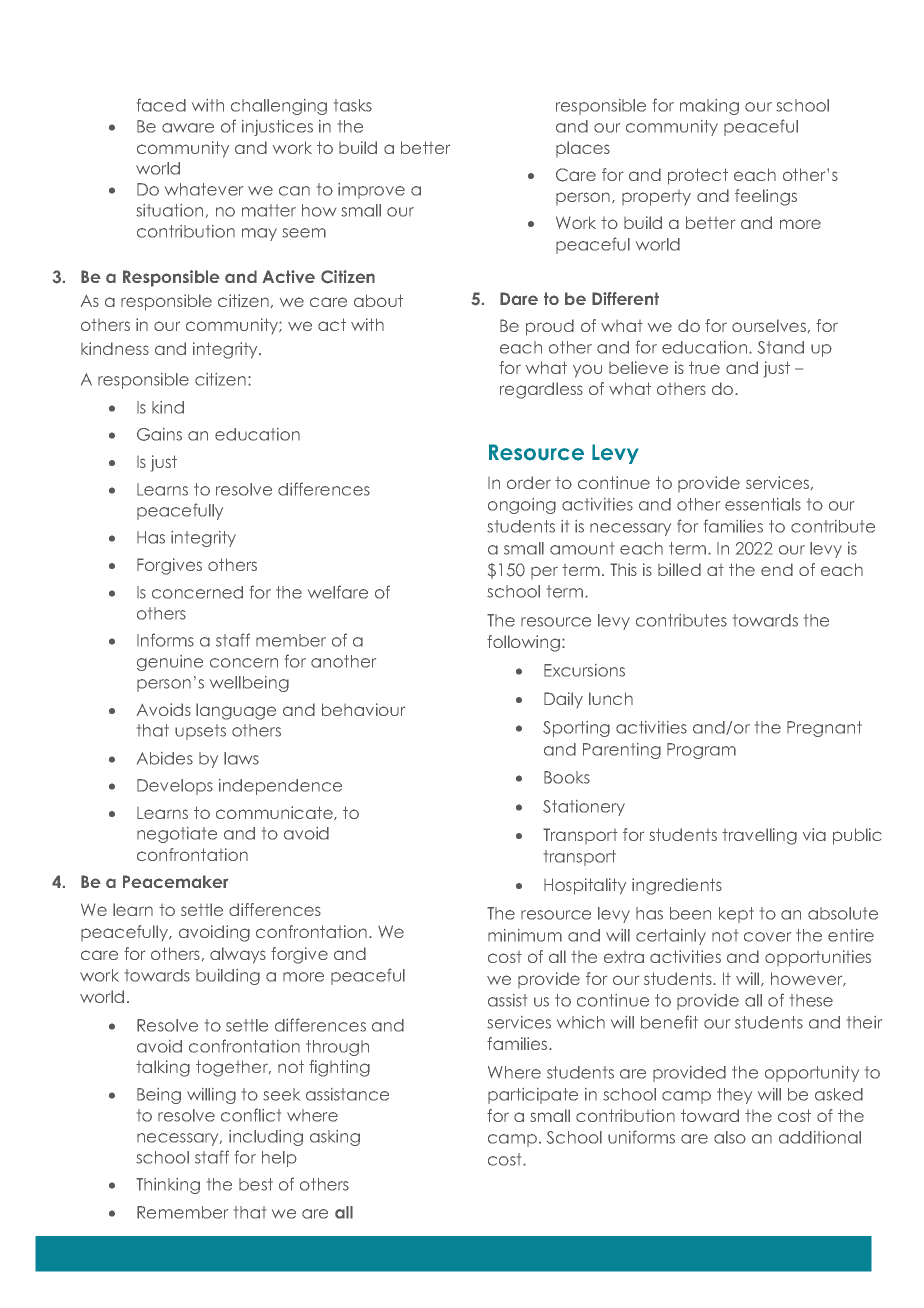  What do you see at coordinates (266, 1138) in the document?
I see `including` at bounding box center [266, 1138].
